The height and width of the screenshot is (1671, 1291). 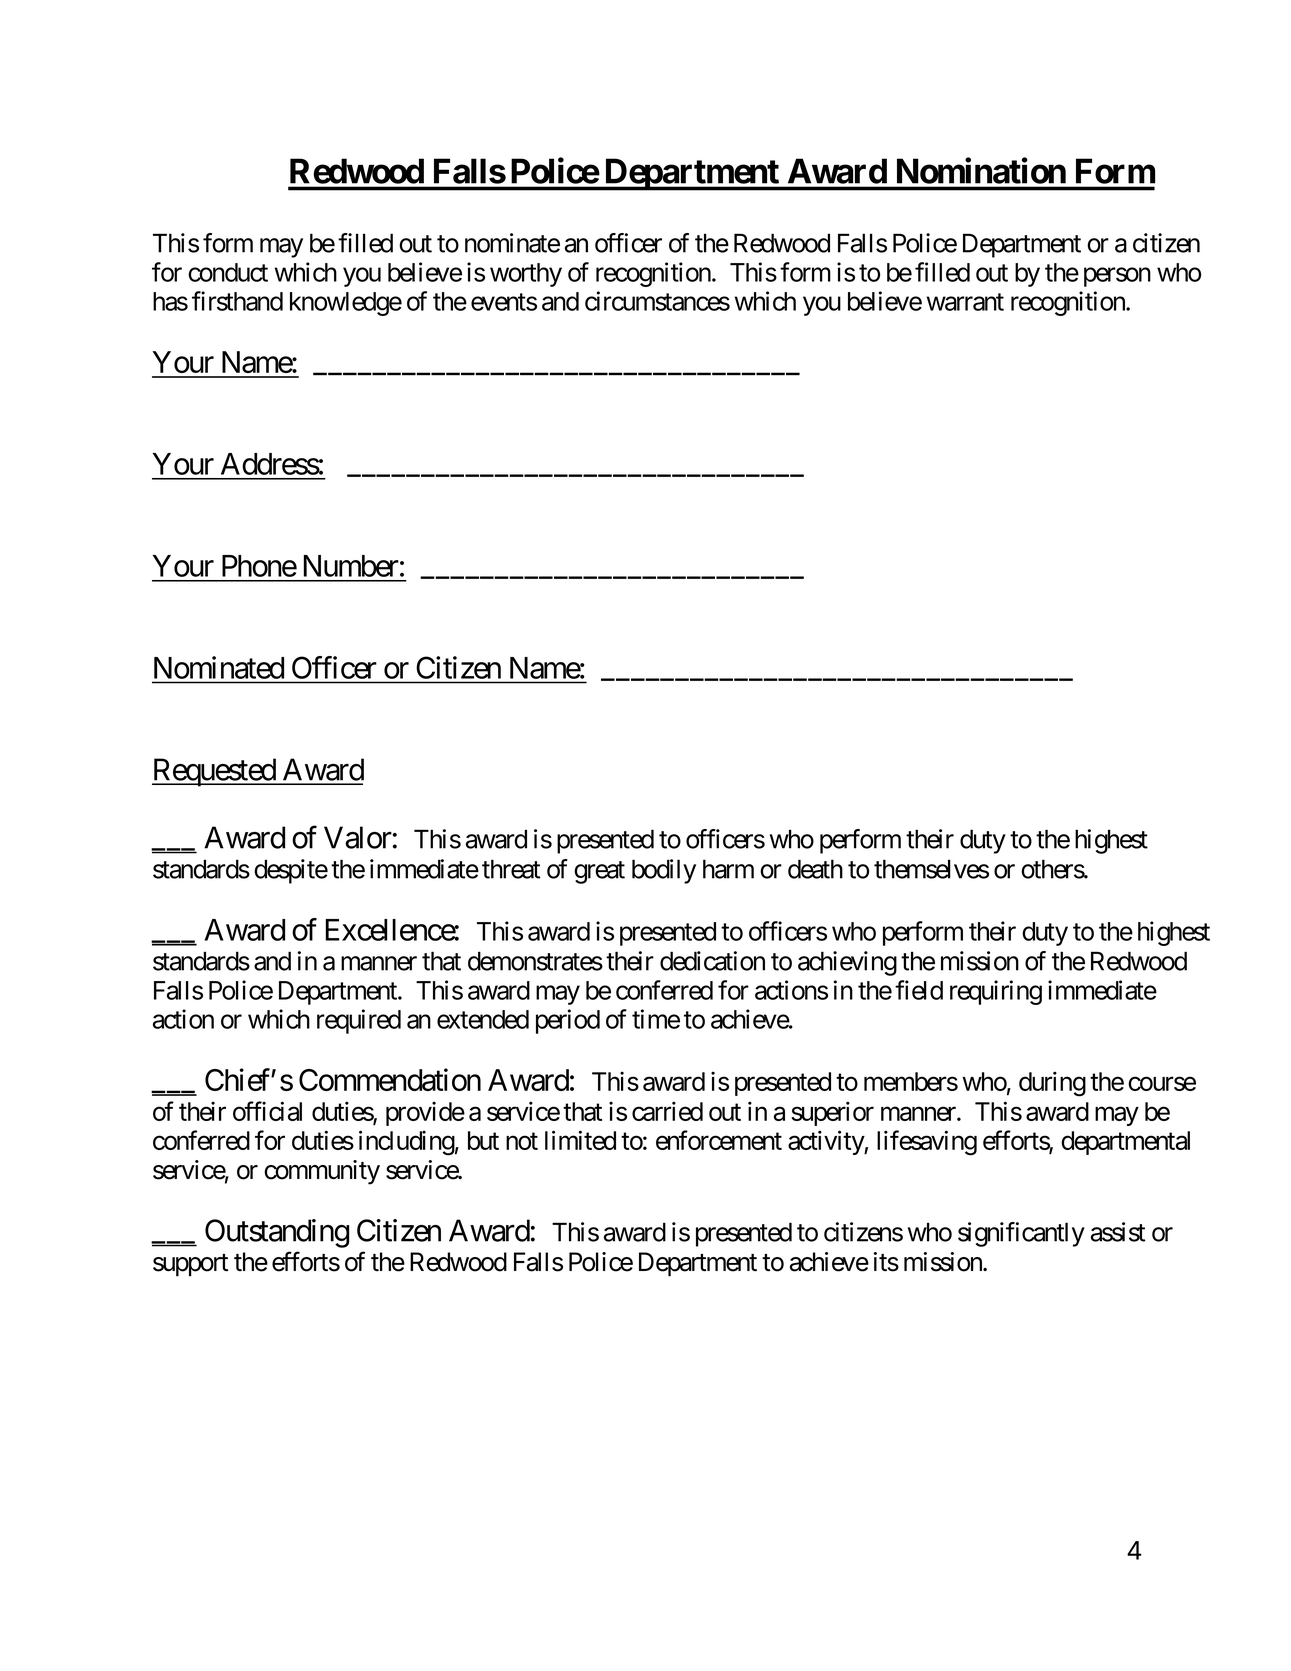 I want to click on Outstanding, so click(x=277, y=1233).
